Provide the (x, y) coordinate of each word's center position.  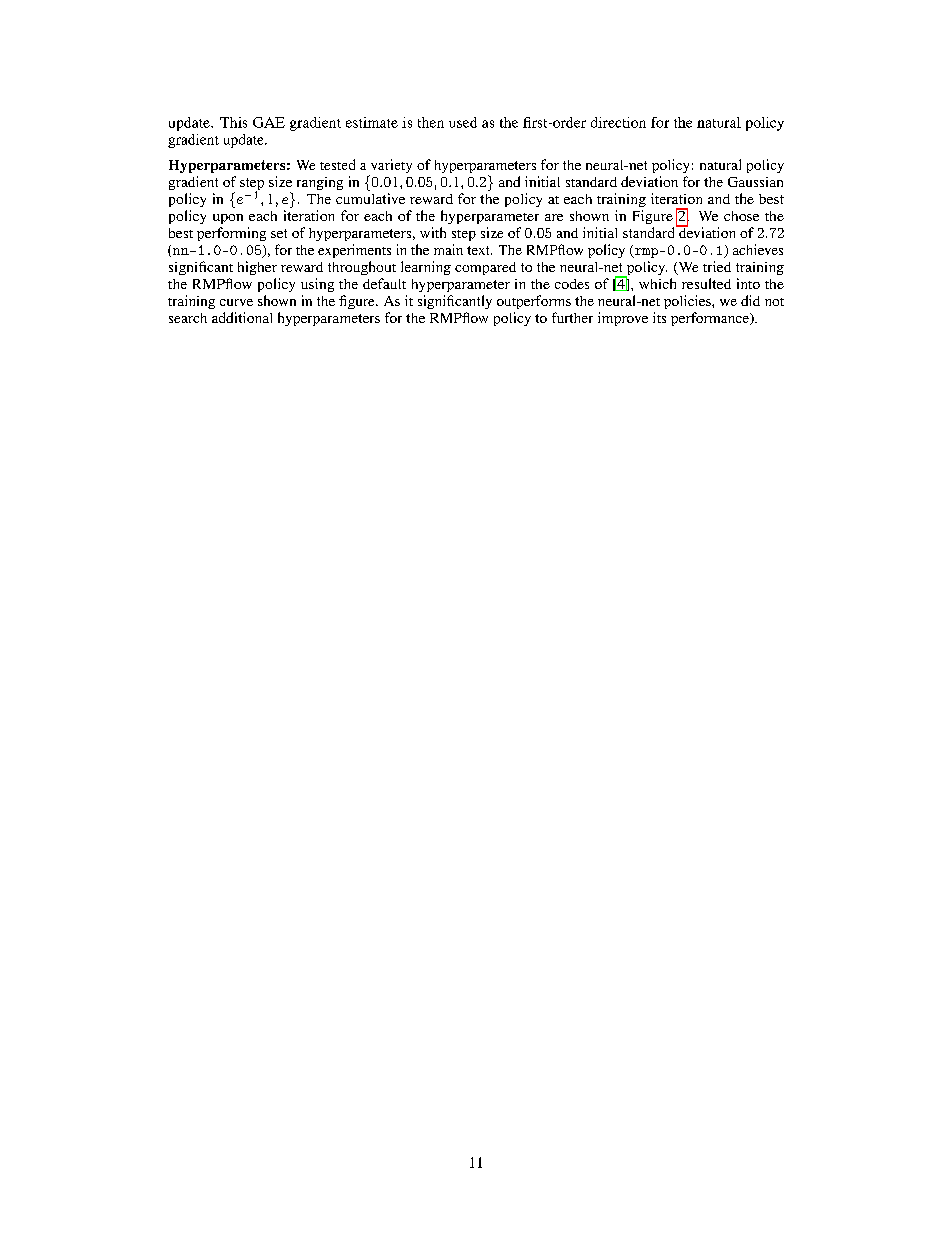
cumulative (370, 198)
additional (242, 317)
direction (618, 122)
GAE (269, 122)
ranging (320, 183)
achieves (758, 249)
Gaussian (755, 182)
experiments (354, 251)
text (479, 250)
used (463, 122)
